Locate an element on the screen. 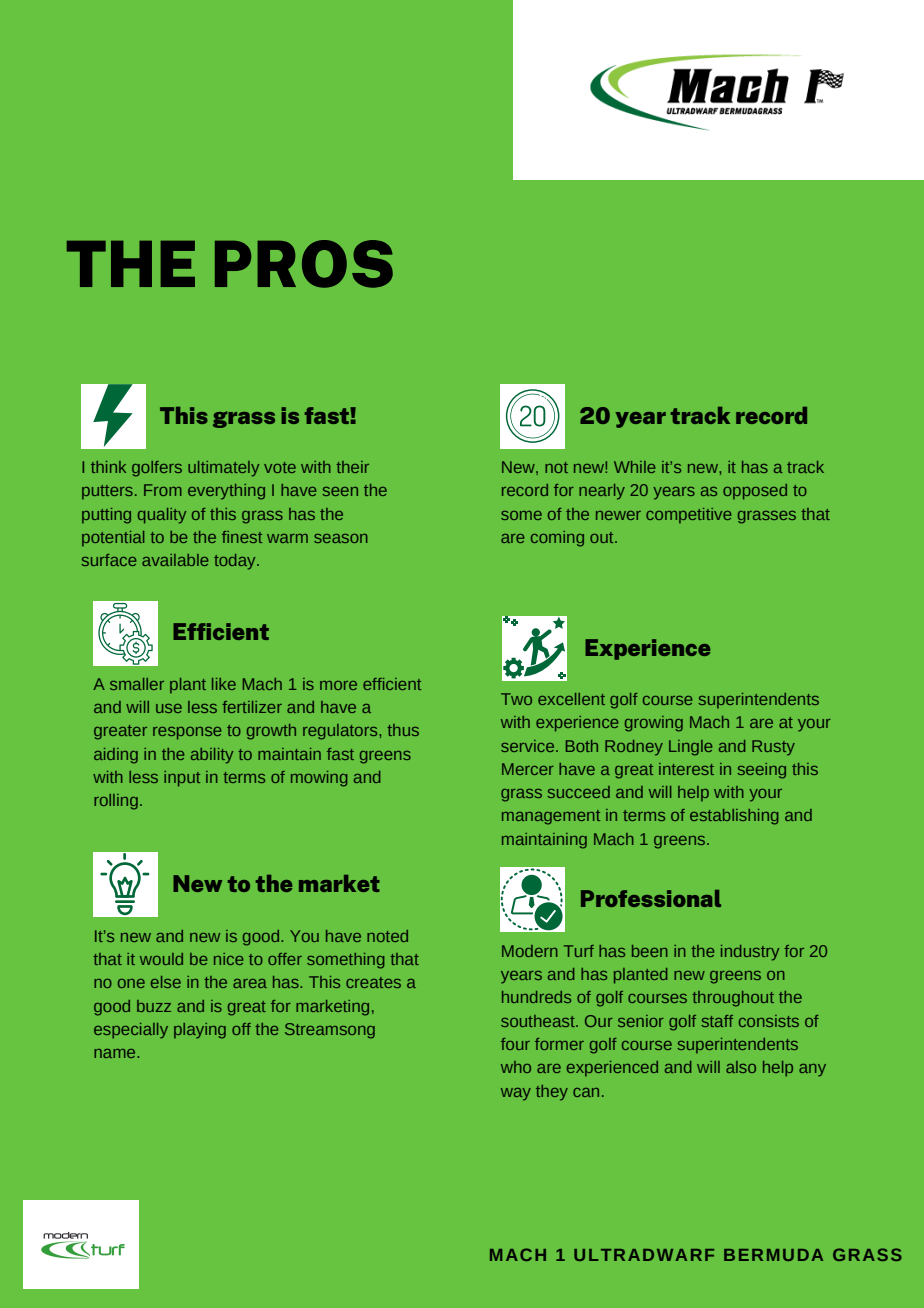 Image resolution: width=924 pixels, height=1308 pixels. While is located at coordinates (634, 467).
